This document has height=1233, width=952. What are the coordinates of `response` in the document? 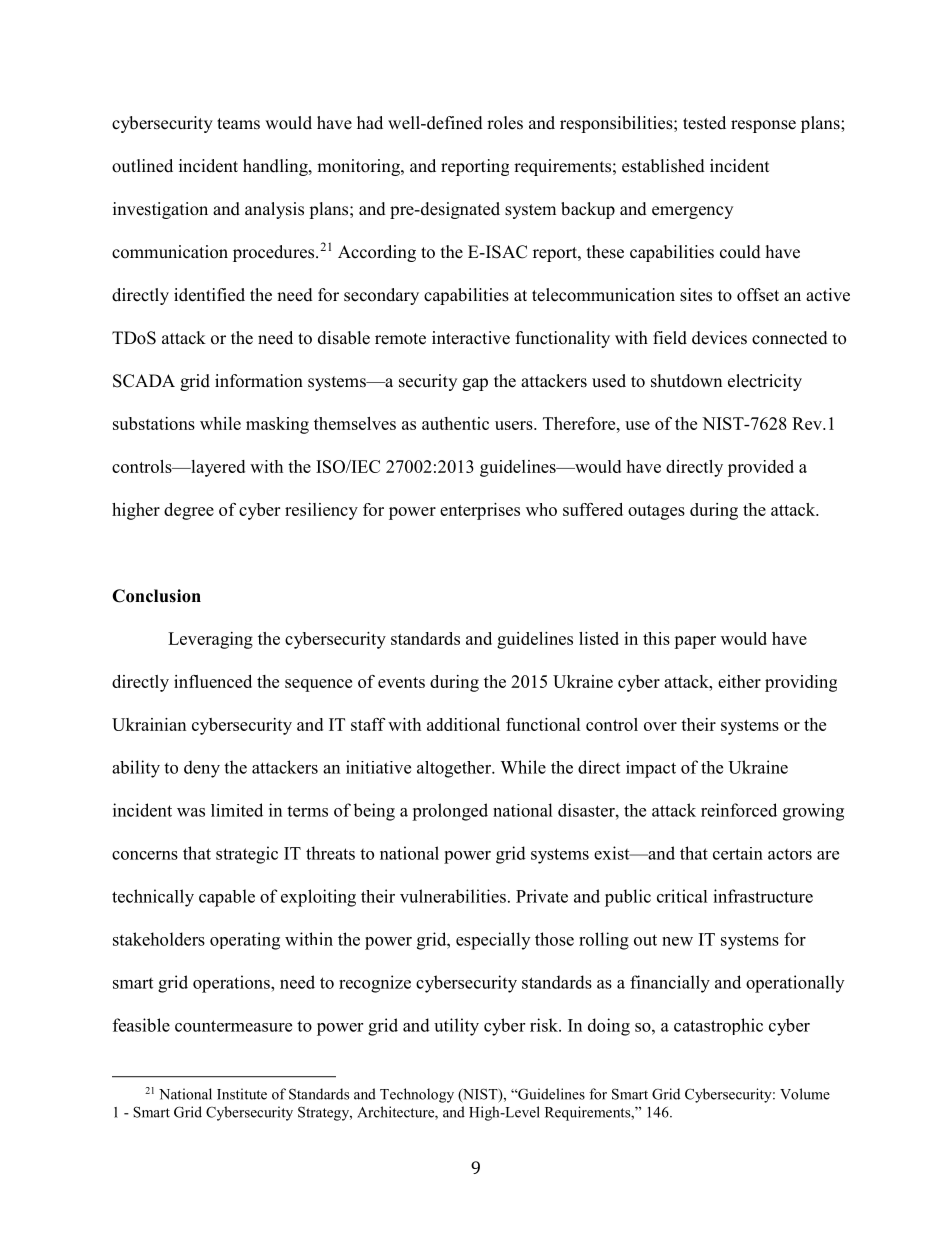 It's located at (763, 126).
